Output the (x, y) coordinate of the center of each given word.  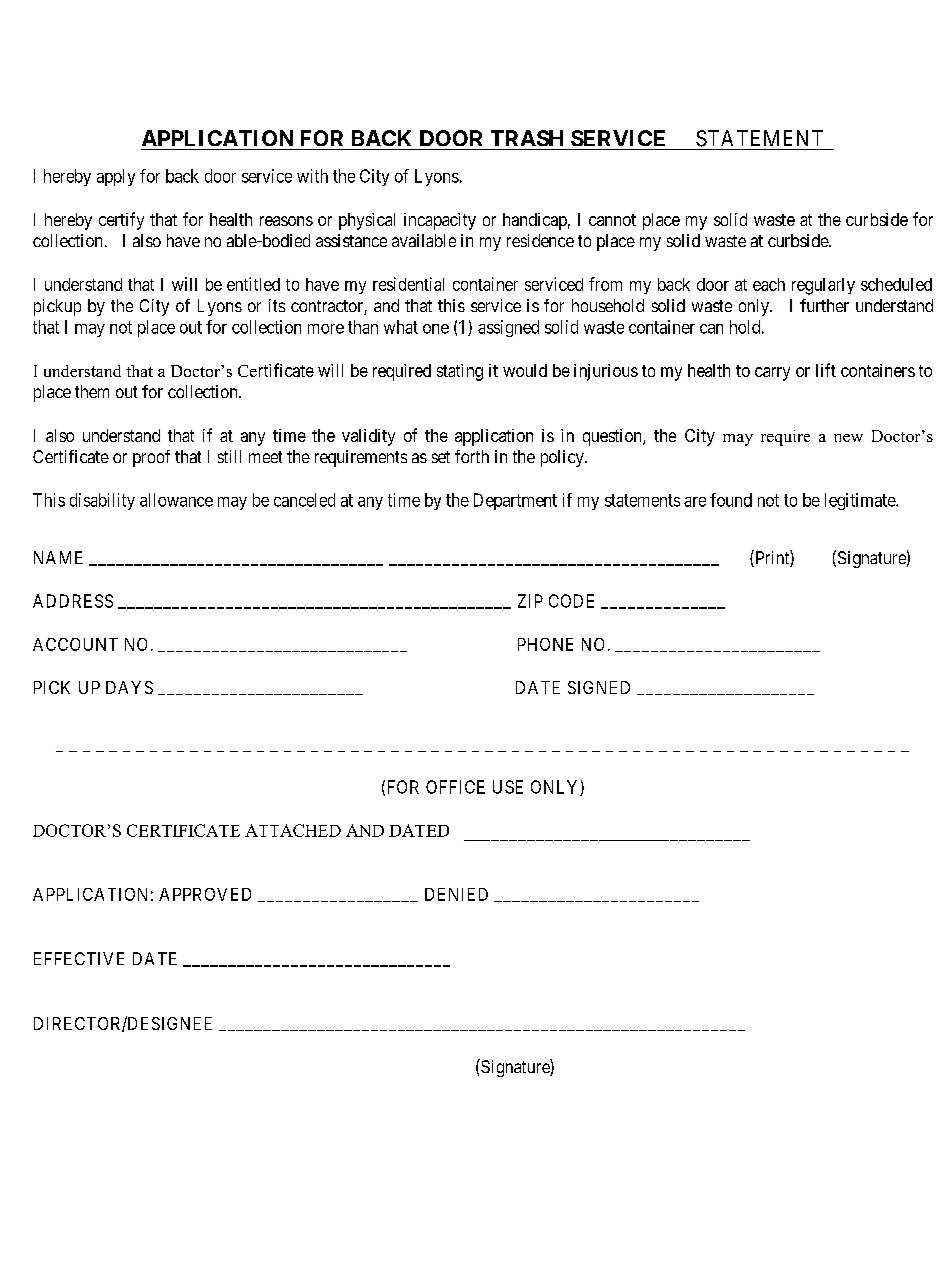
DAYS (129, 687)
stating (460, 372)
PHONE (545, 644)
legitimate (861, 501)
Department (515, 501)
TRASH (527, 138)
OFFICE (455, 787)
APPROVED (205, 894)
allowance (176, 500)
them (92, 391)
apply (116, 177)
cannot (612, 220)
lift (826, 370)
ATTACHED (293, 830)
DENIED (456, 894)
